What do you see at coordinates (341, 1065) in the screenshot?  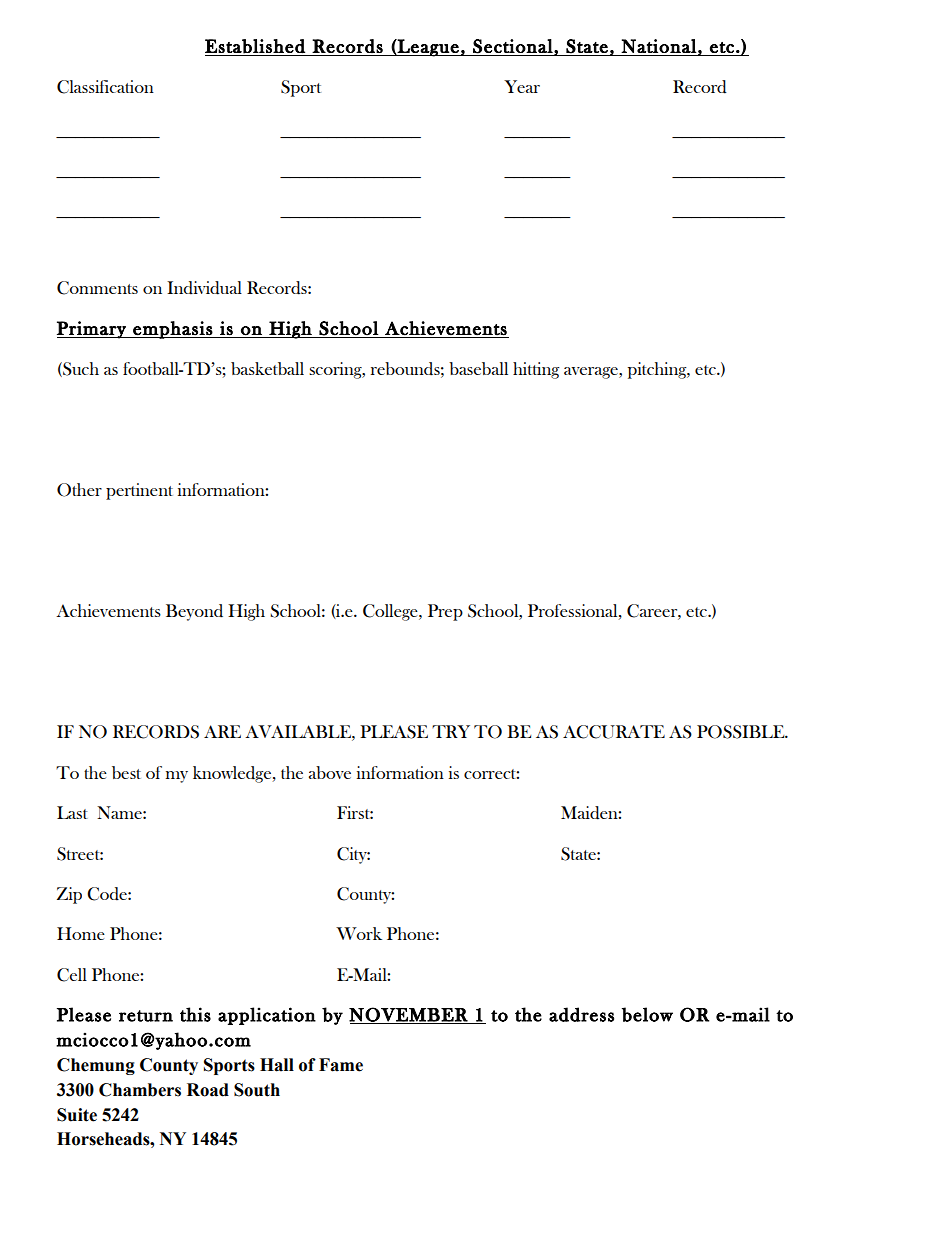 I see `Fame` at bounding box center [341, 1065].
